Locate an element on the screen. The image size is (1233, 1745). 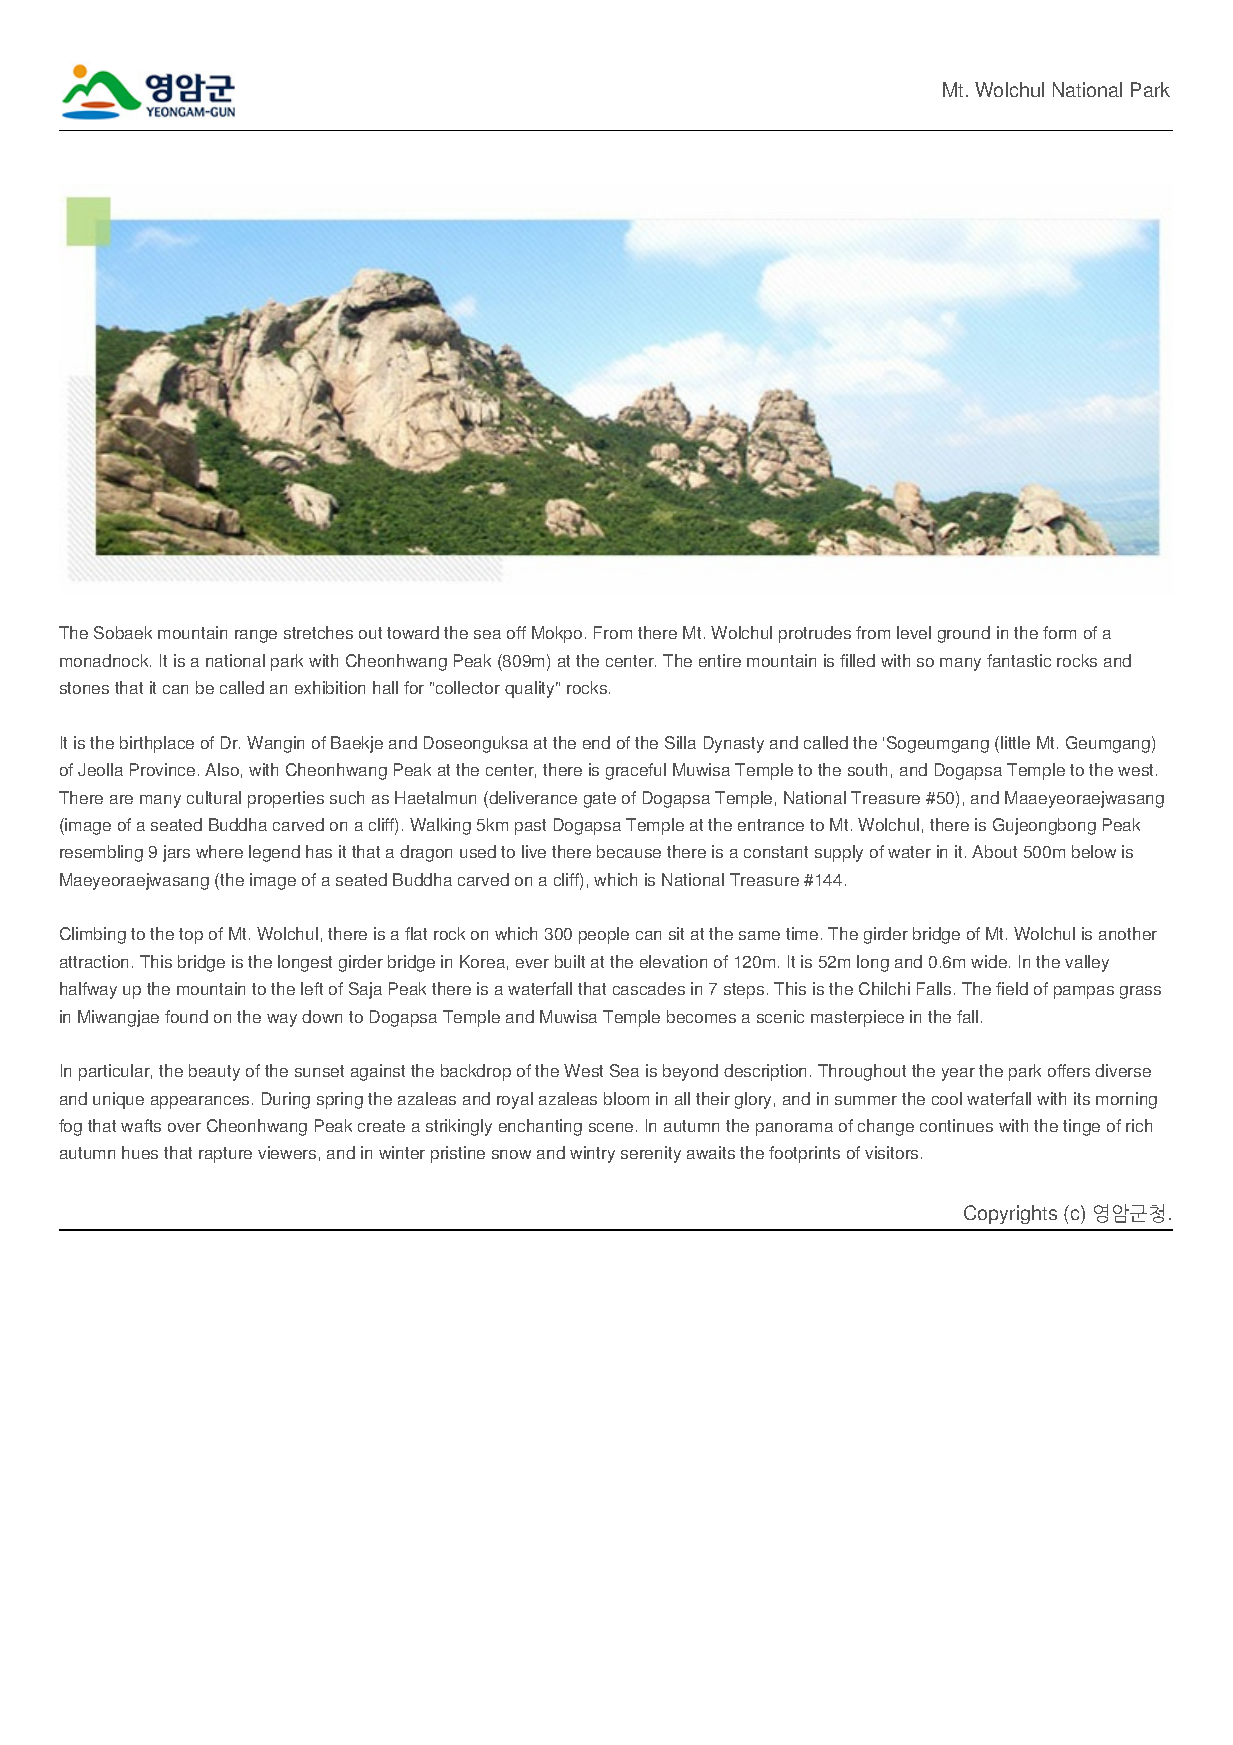
About is located at coordinates (994, 851).
